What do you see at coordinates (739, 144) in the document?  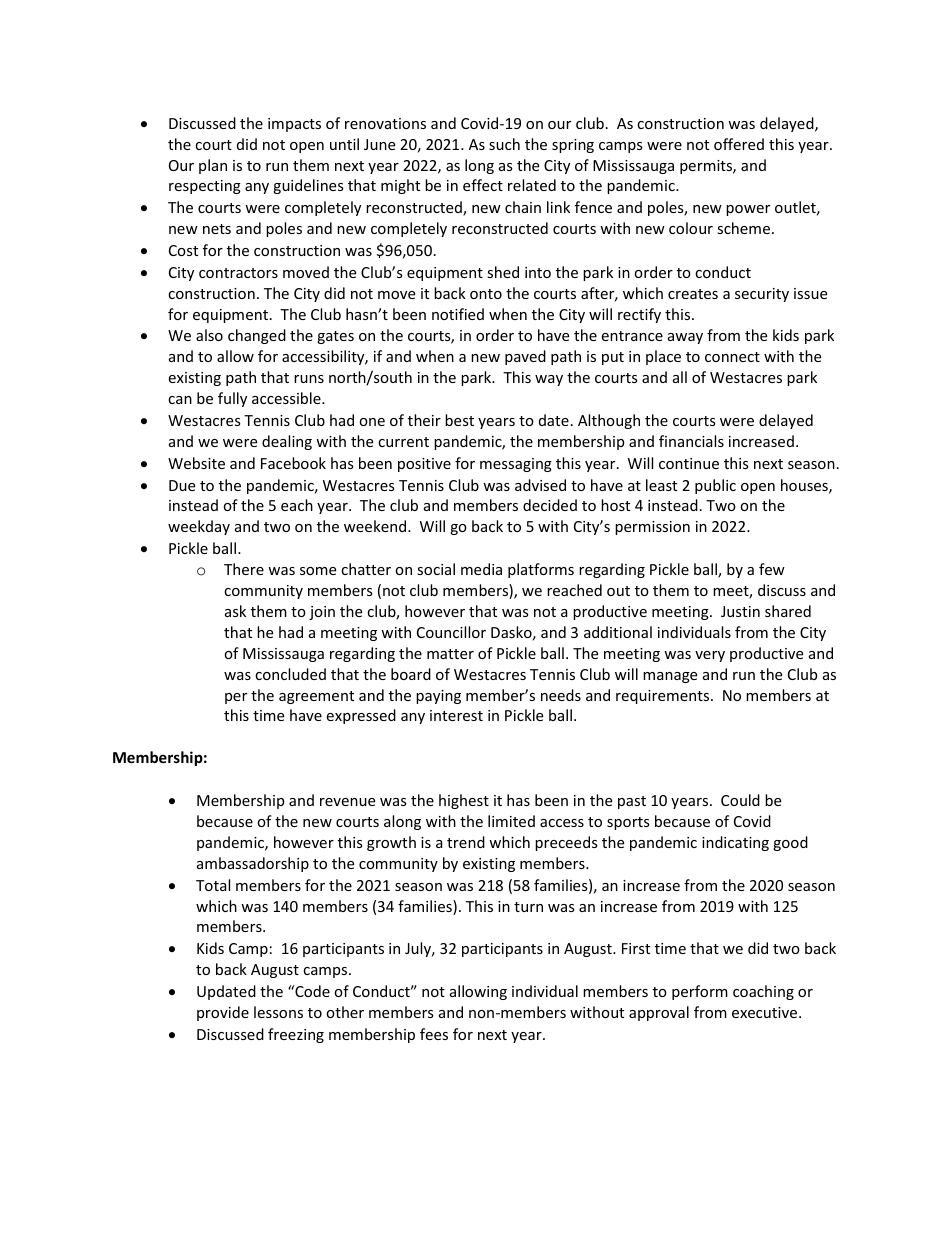 I see `offered` at bounding box center [739, 144].
